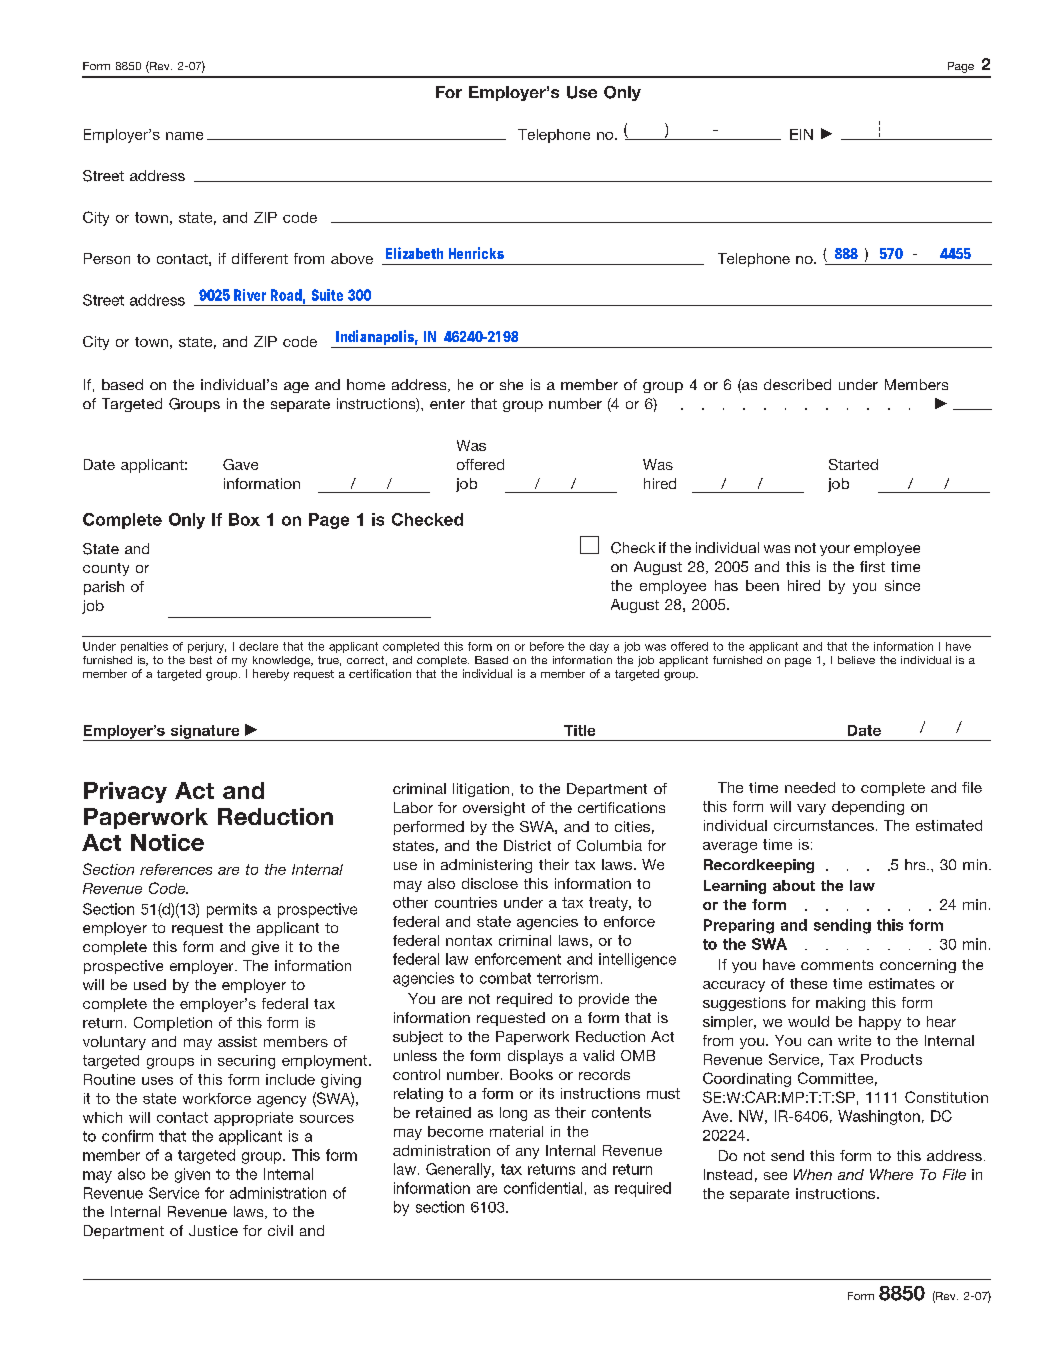  What do you see at coordinates (352, 258) in the screenshot?
I see `above` at bounding box center [352, 258].
